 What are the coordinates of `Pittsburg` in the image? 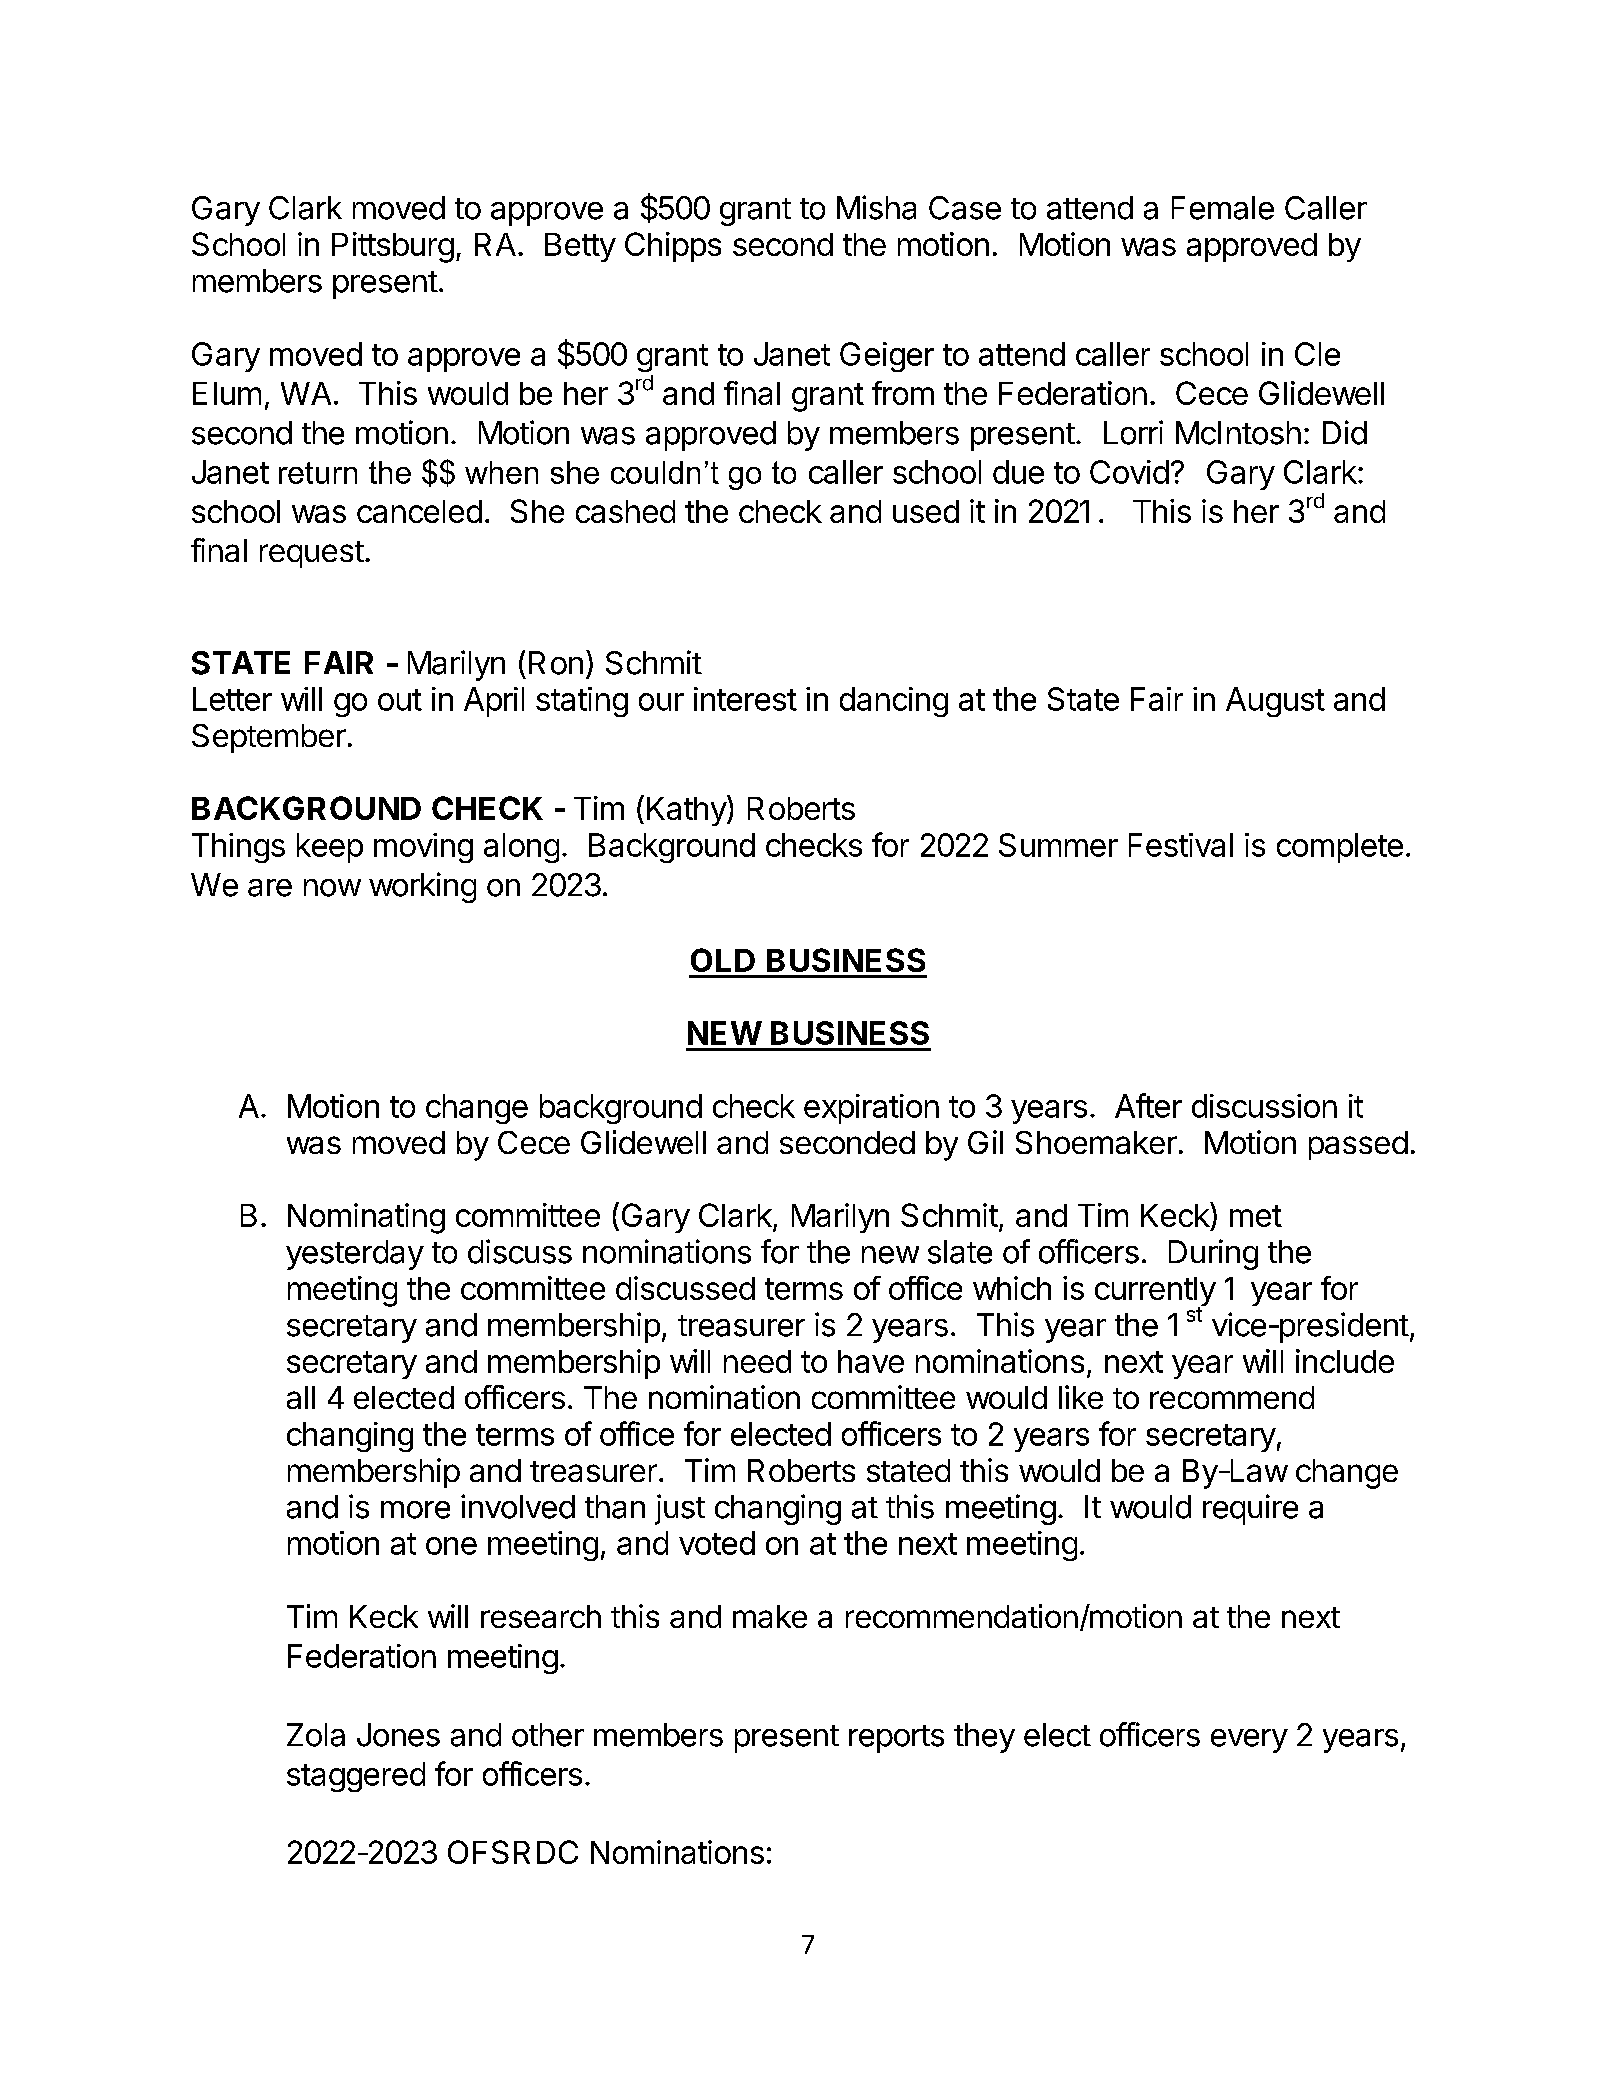 It's located at (393, 247).
